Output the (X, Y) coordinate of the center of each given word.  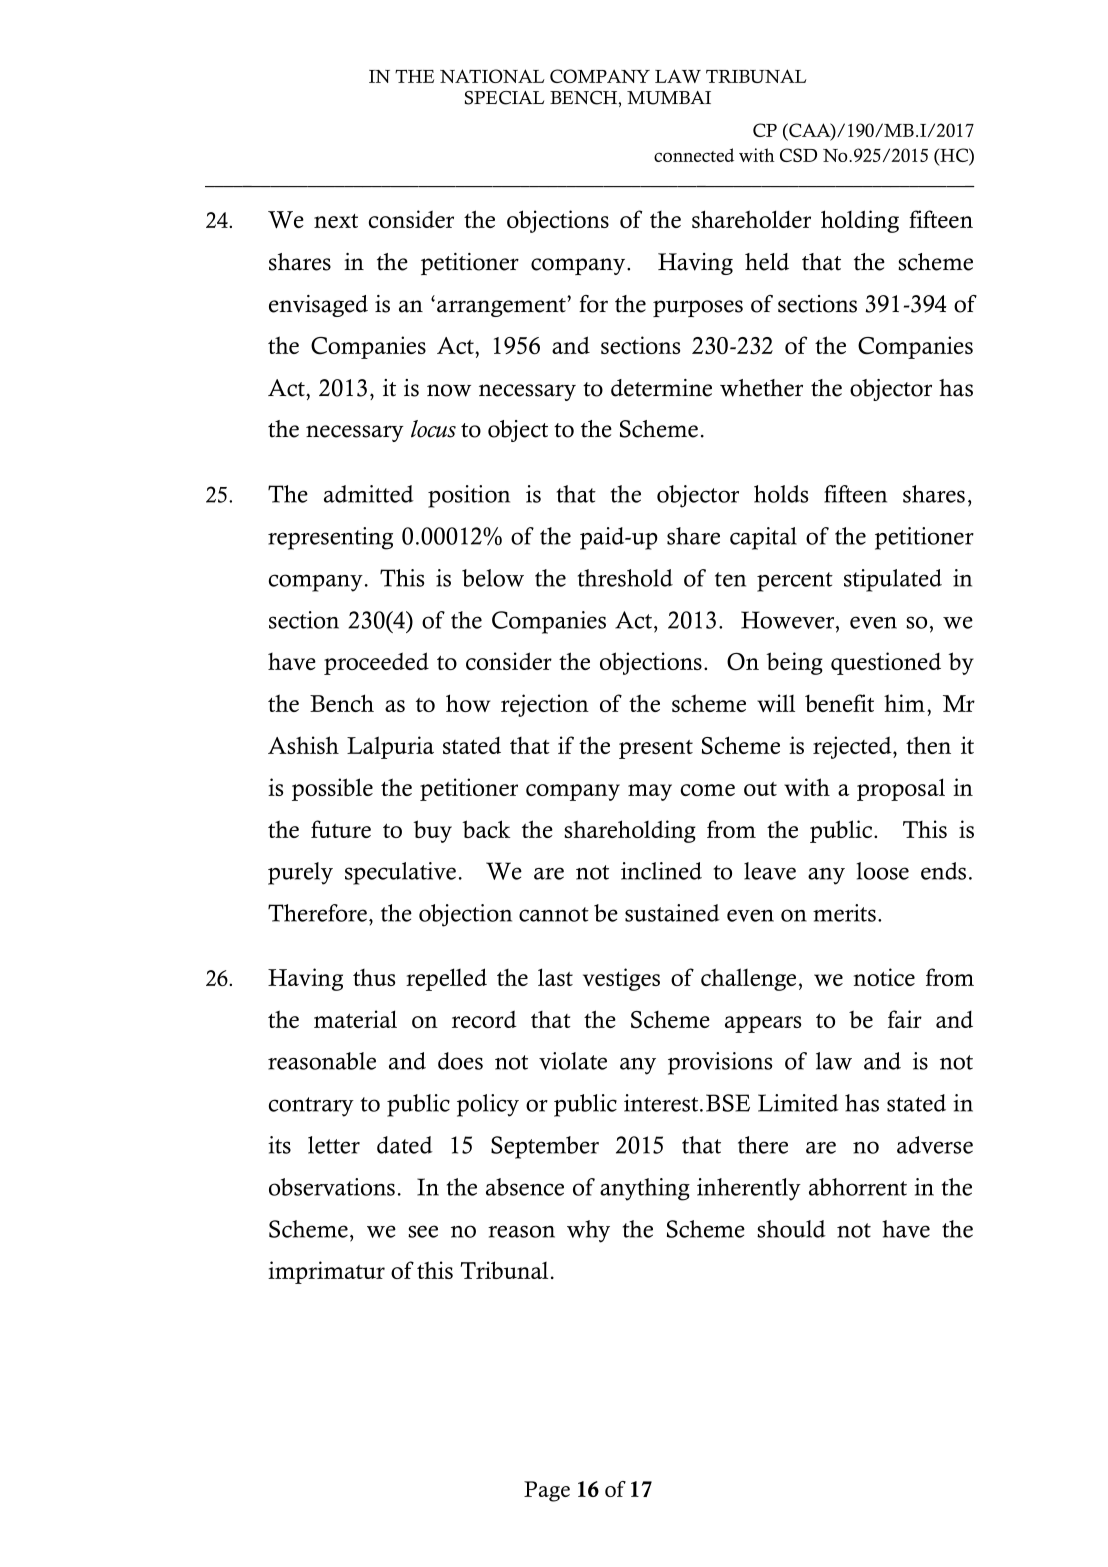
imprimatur (326, 1272)
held (767, 262)
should (791, 1229)
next (336, 221)
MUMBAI (669, 98)
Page (547, 1491)
